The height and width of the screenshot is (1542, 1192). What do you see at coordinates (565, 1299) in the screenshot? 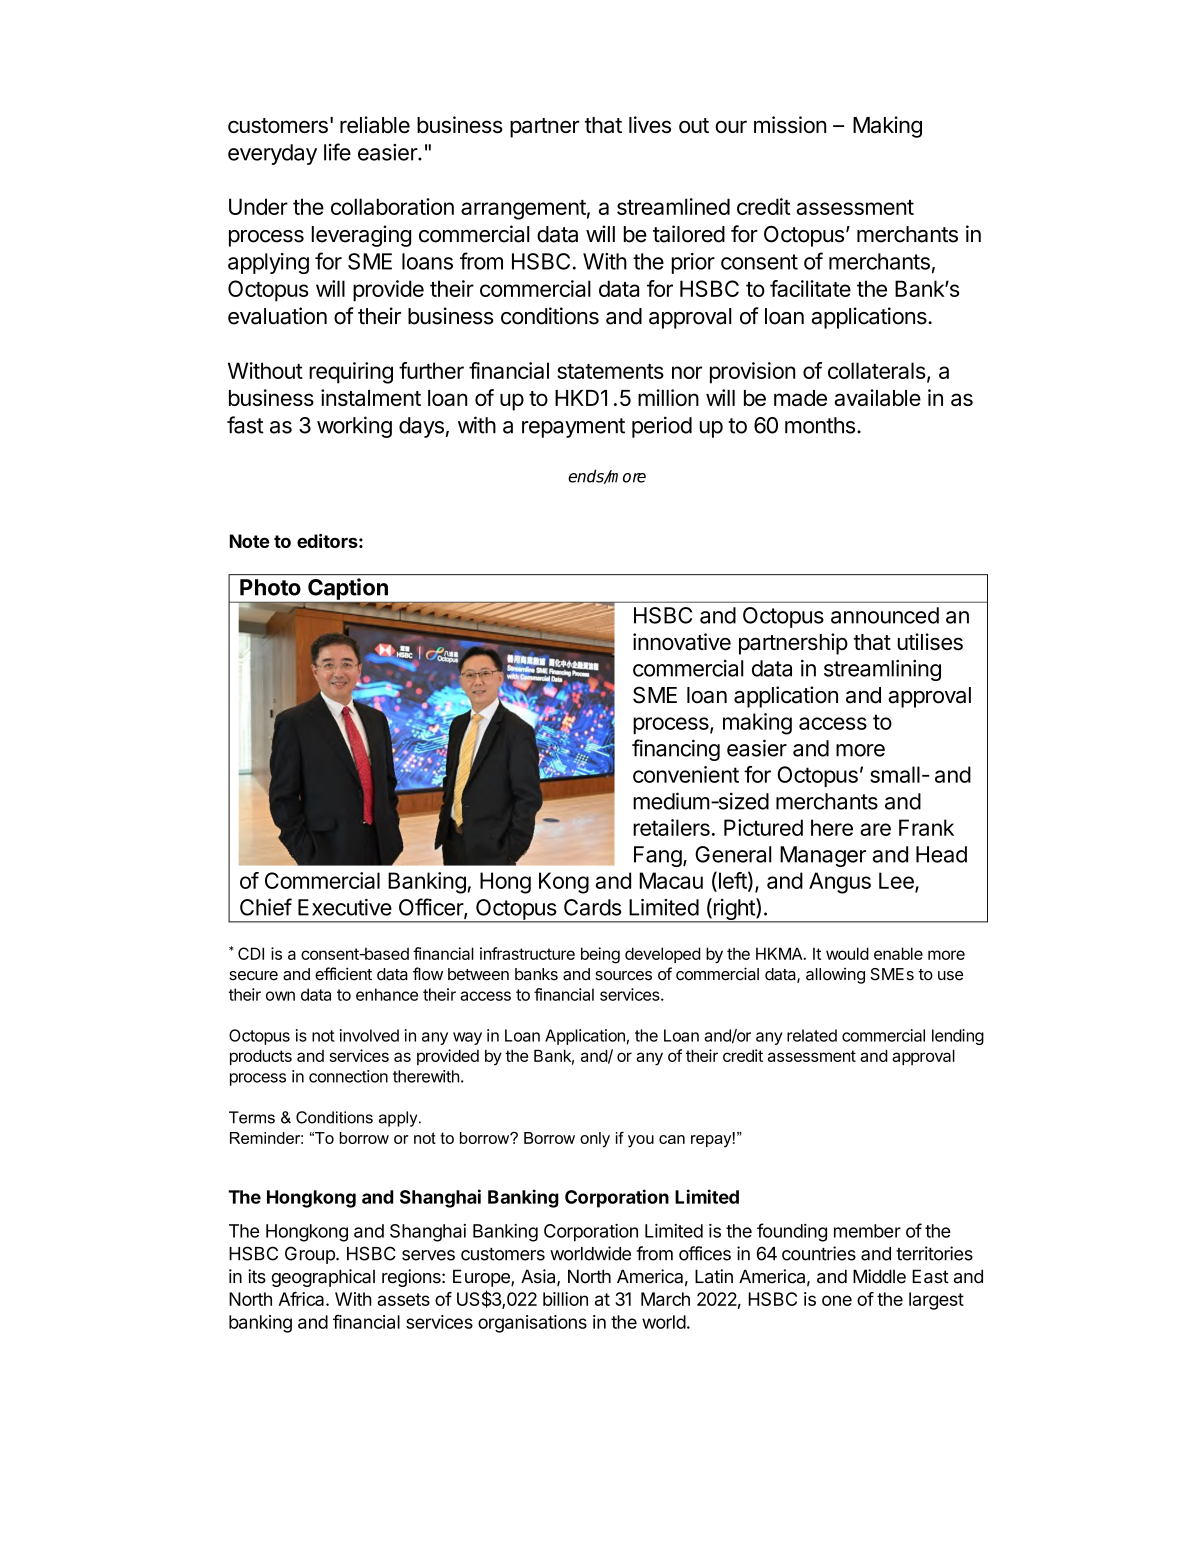
I see `billion` at bounding box center [565, 1299].
